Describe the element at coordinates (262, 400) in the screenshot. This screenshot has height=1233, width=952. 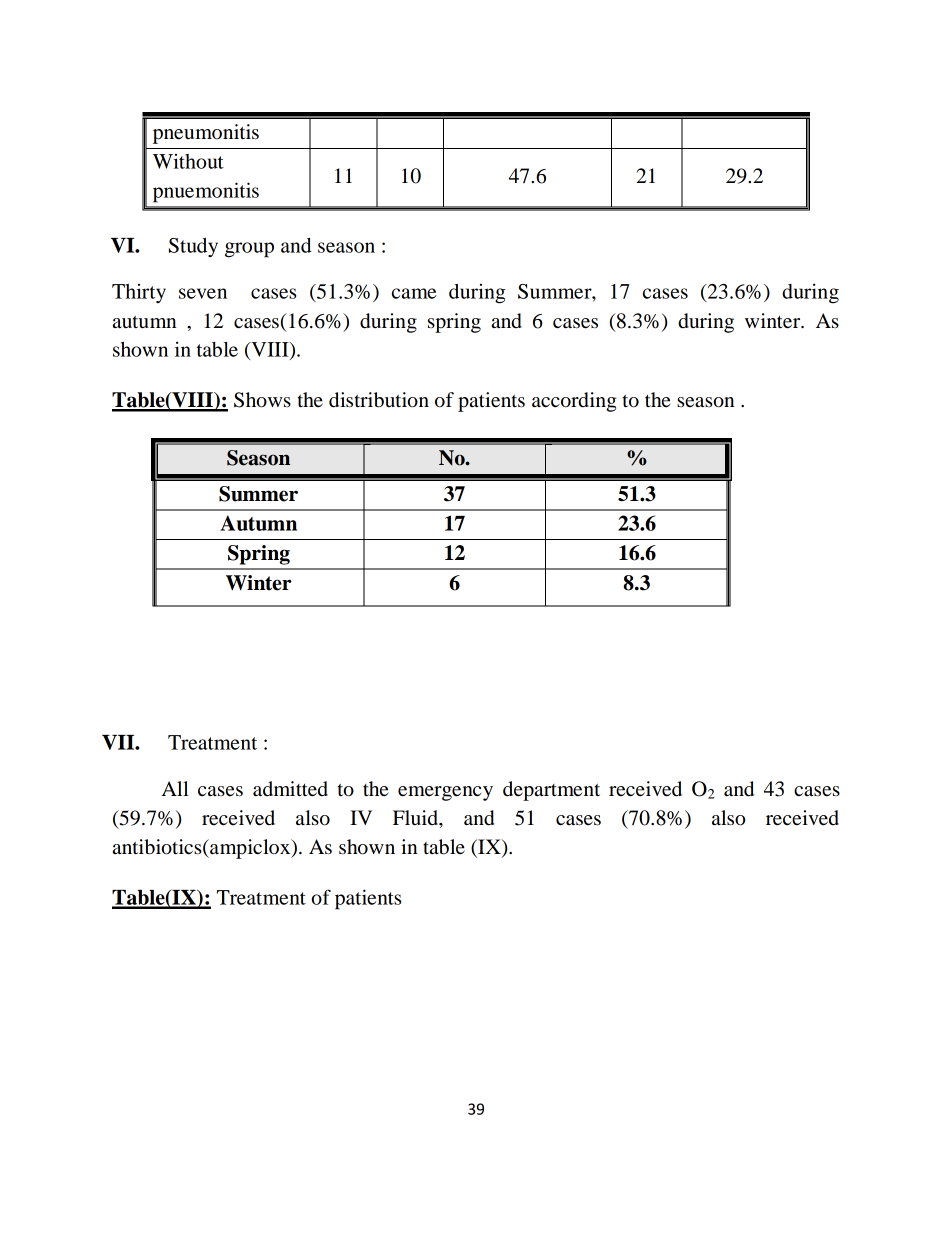
I see `Shows` at that location.
